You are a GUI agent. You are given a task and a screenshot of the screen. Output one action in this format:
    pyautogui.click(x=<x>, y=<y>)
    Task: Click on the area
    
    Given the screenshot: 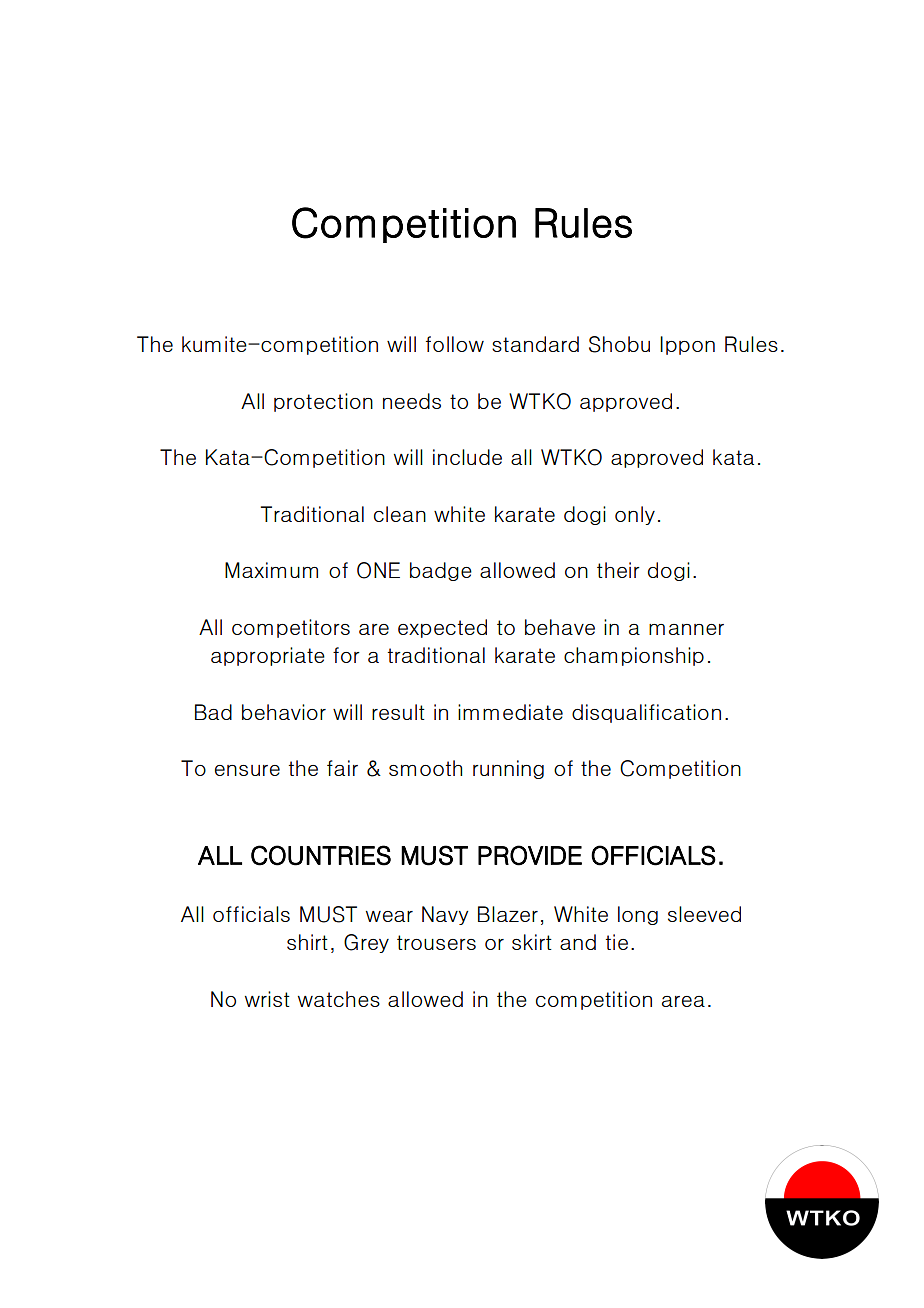 What is the action you would take?
    pyautogui.click(x=683, y=1001)
